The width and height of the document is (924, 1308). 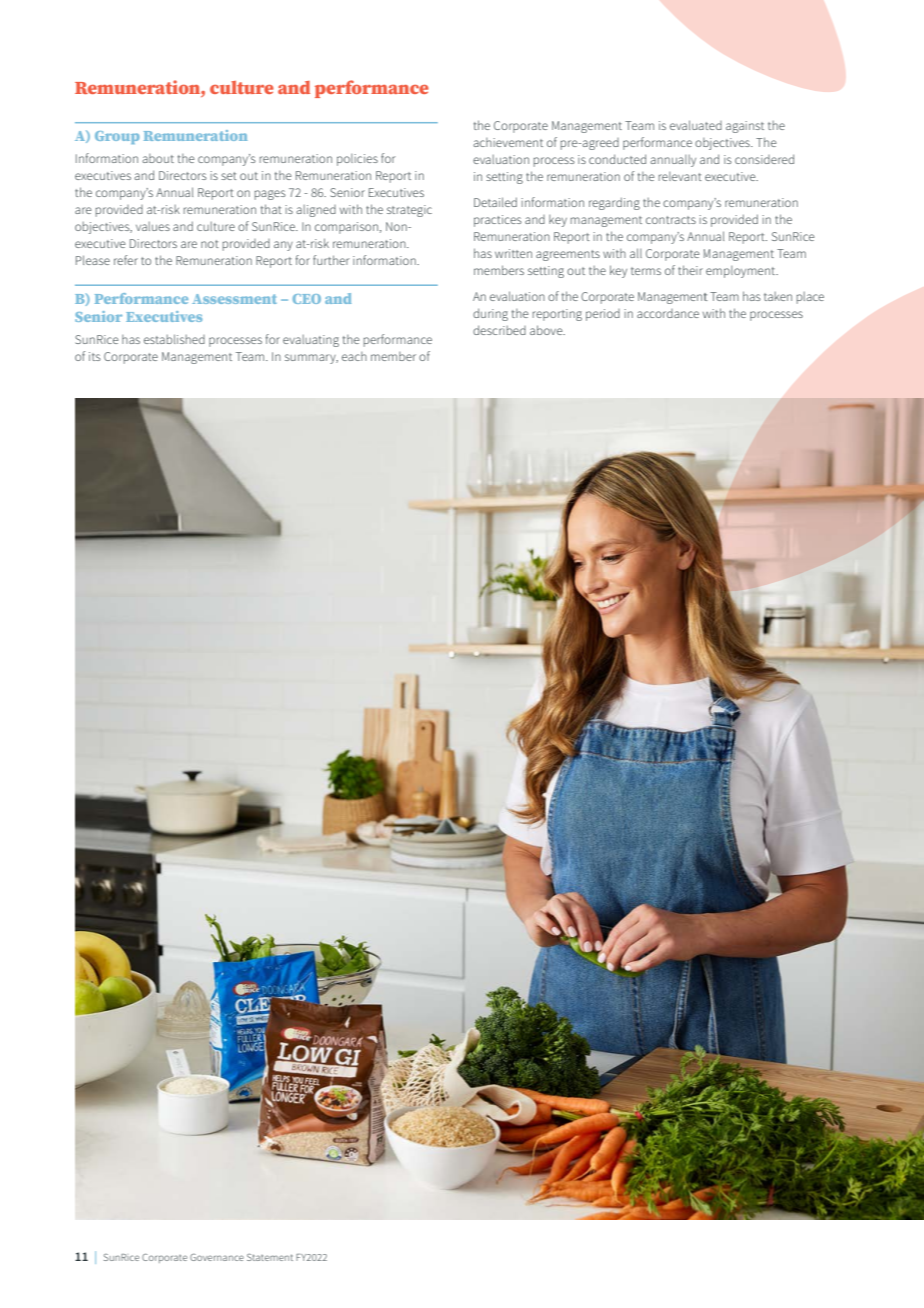 What do you see at coordinates (158, 158) in the document?
I see `about` at bounding box center [158, 158].
